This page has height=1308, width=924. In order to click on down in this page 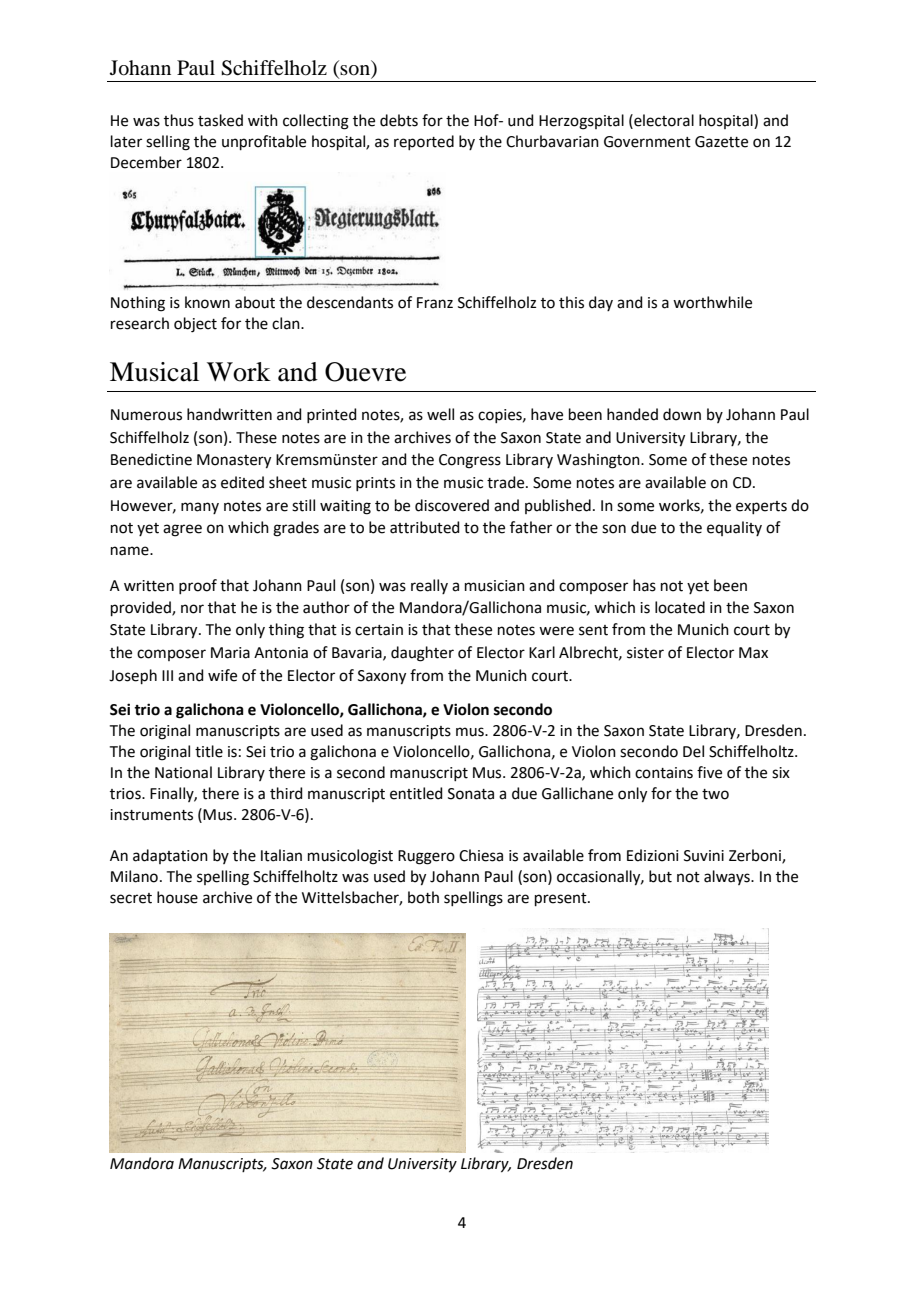, I will do `click(682, 414)`.
